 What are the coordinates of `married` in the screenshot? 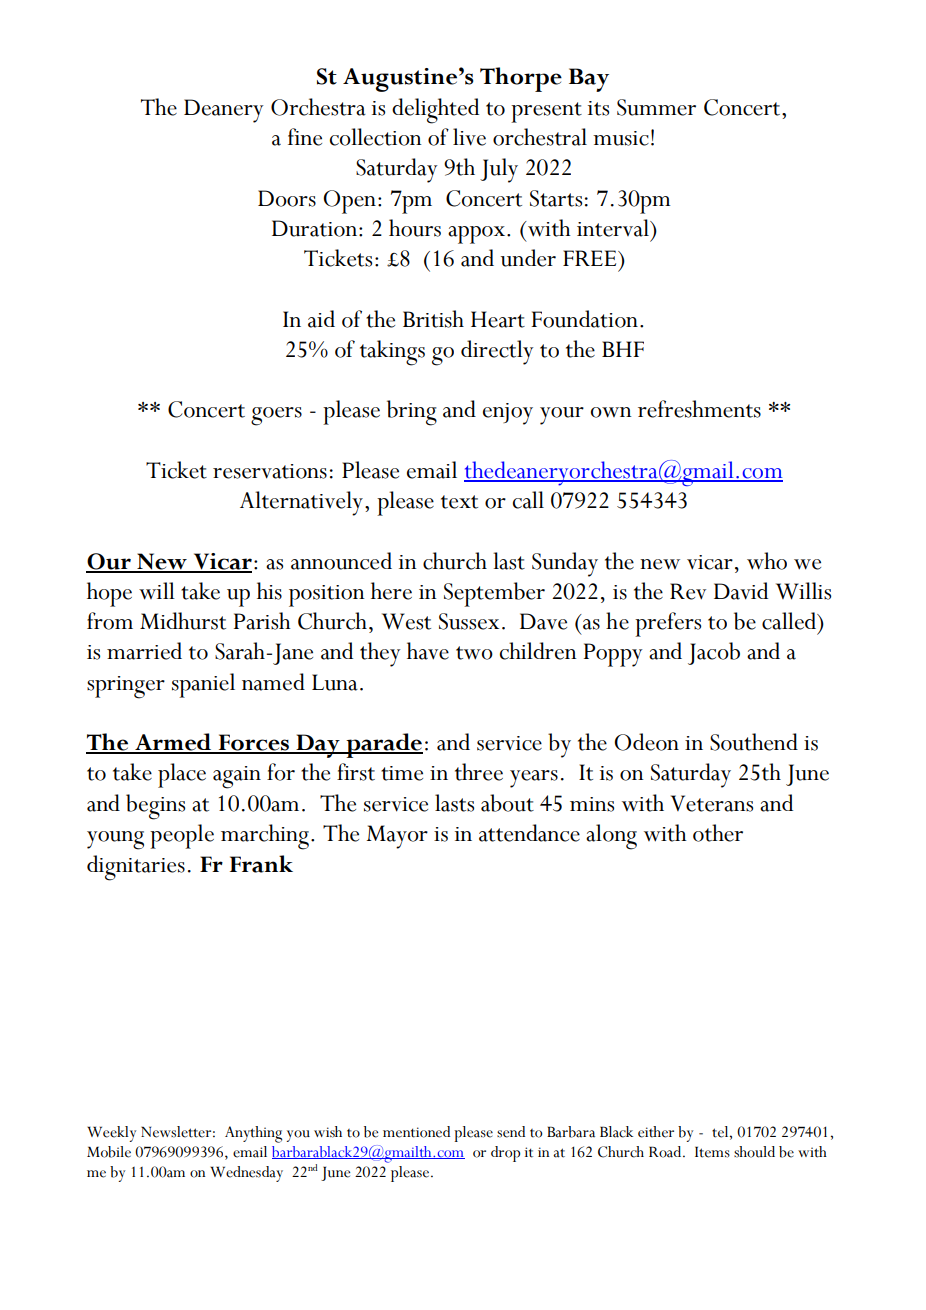 It's located at (144, 651).
